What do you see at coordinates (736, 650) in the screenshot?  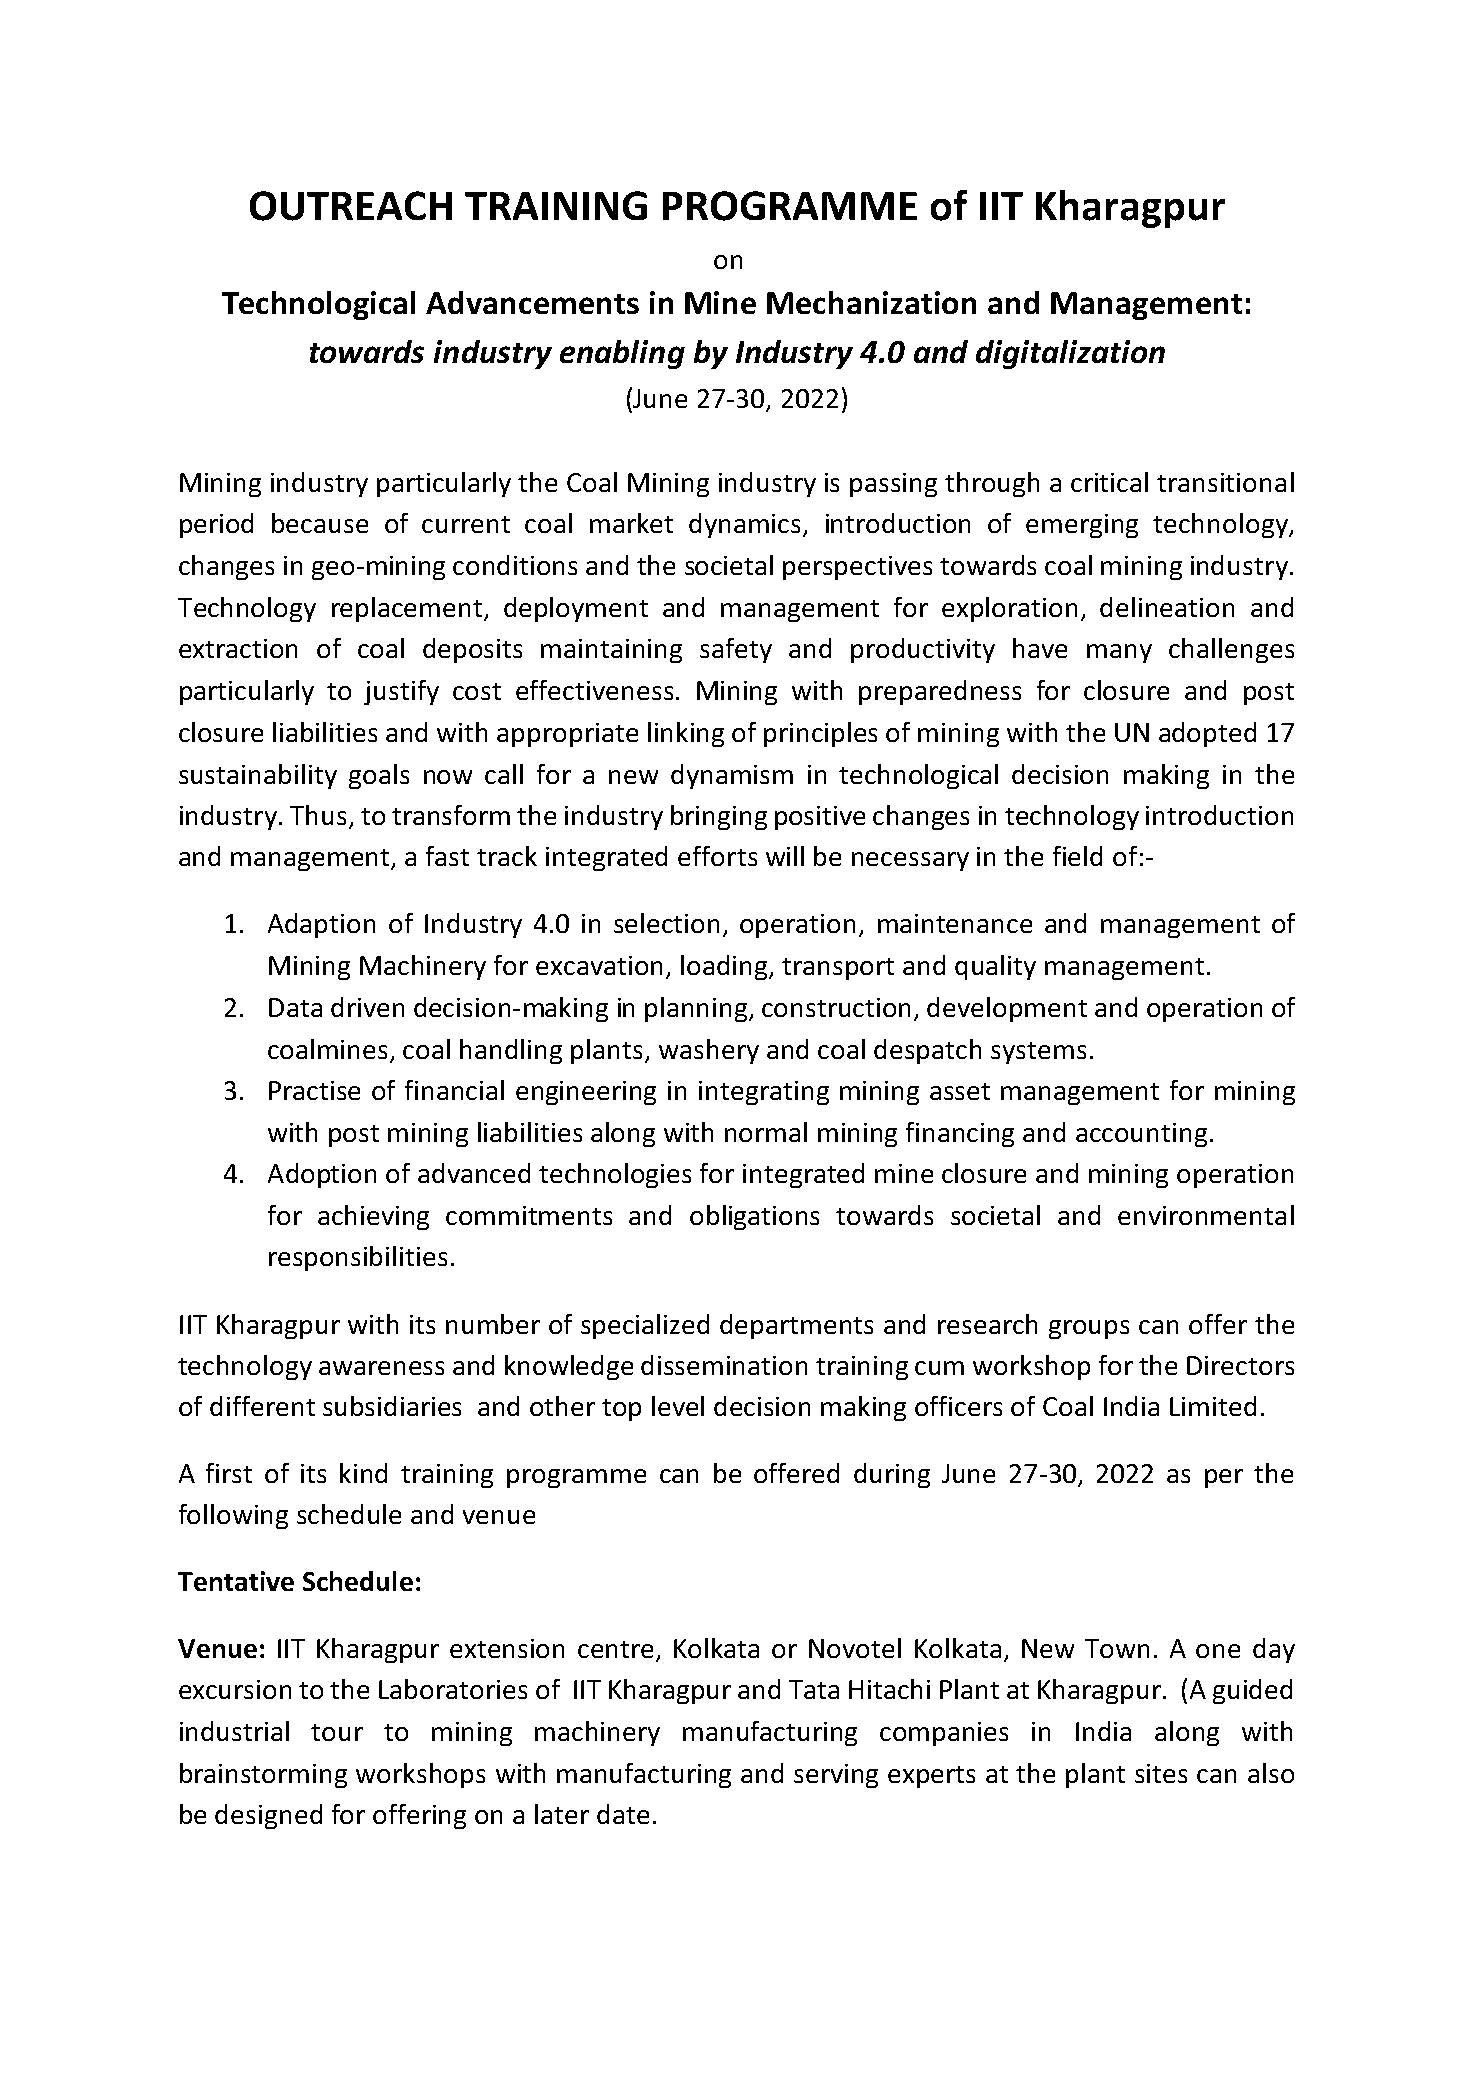 I see `safety` at bounding box center [736, 650].
